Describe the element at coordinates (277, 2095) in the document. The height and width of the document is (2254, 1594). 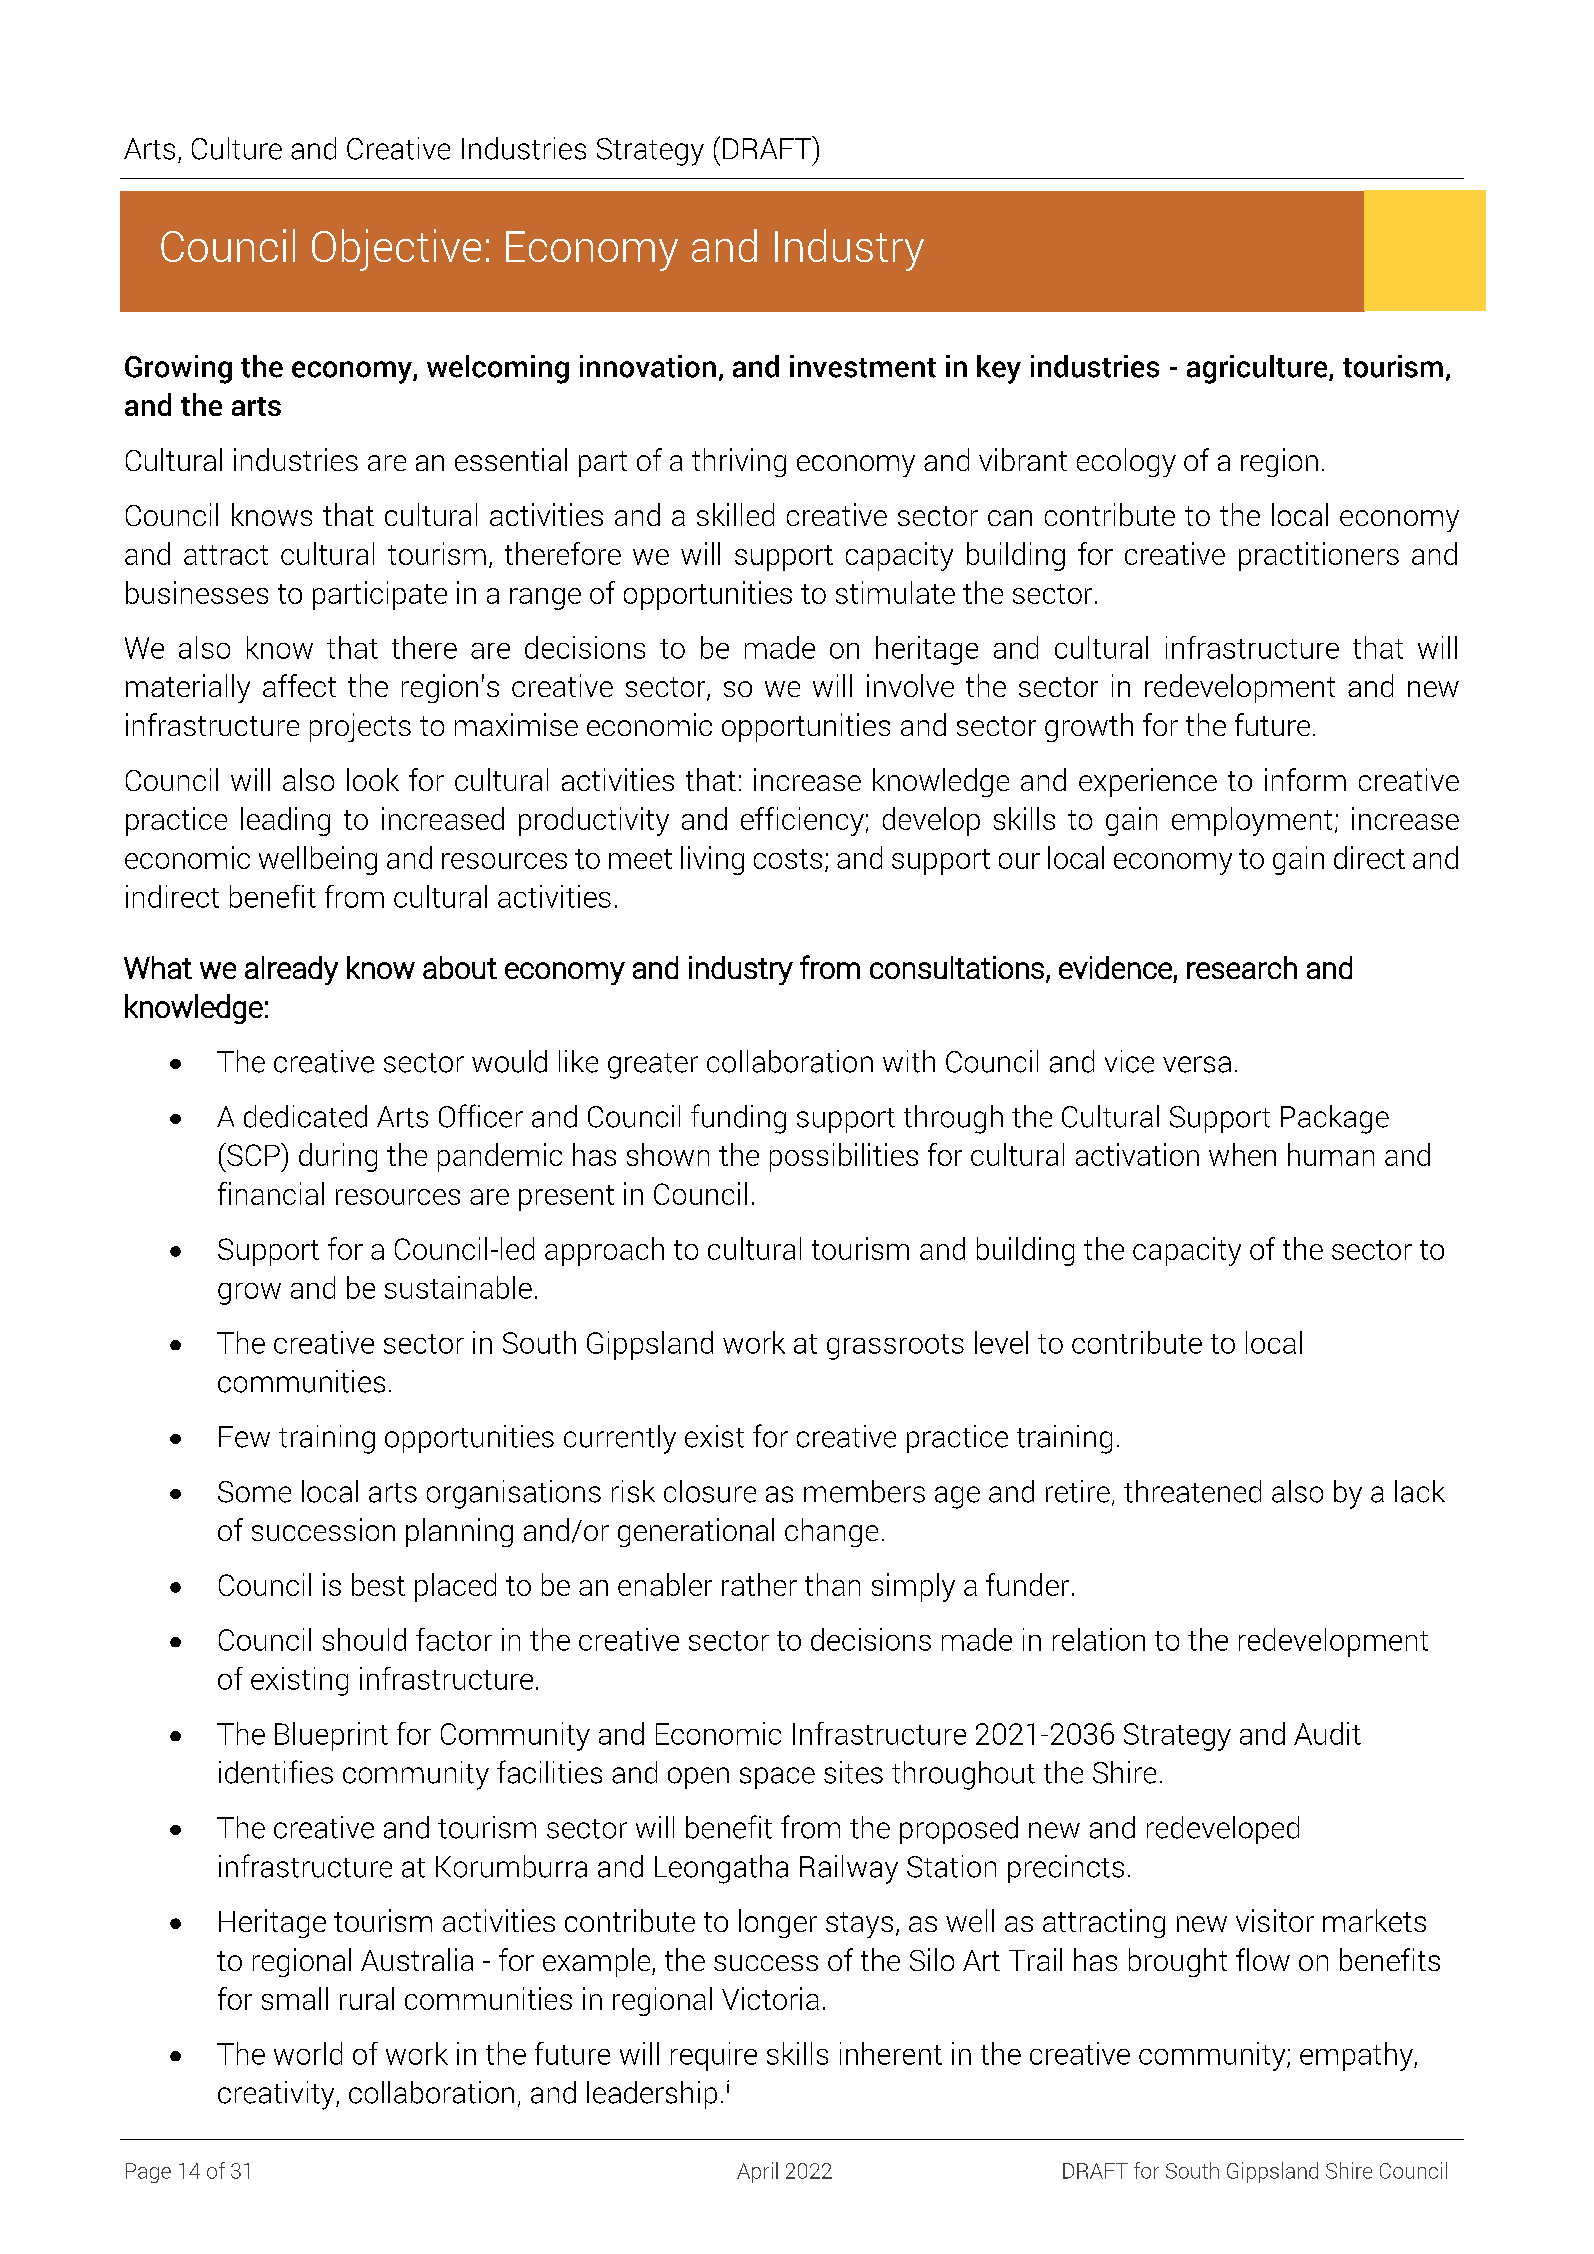
I see `creativity` at that location.
